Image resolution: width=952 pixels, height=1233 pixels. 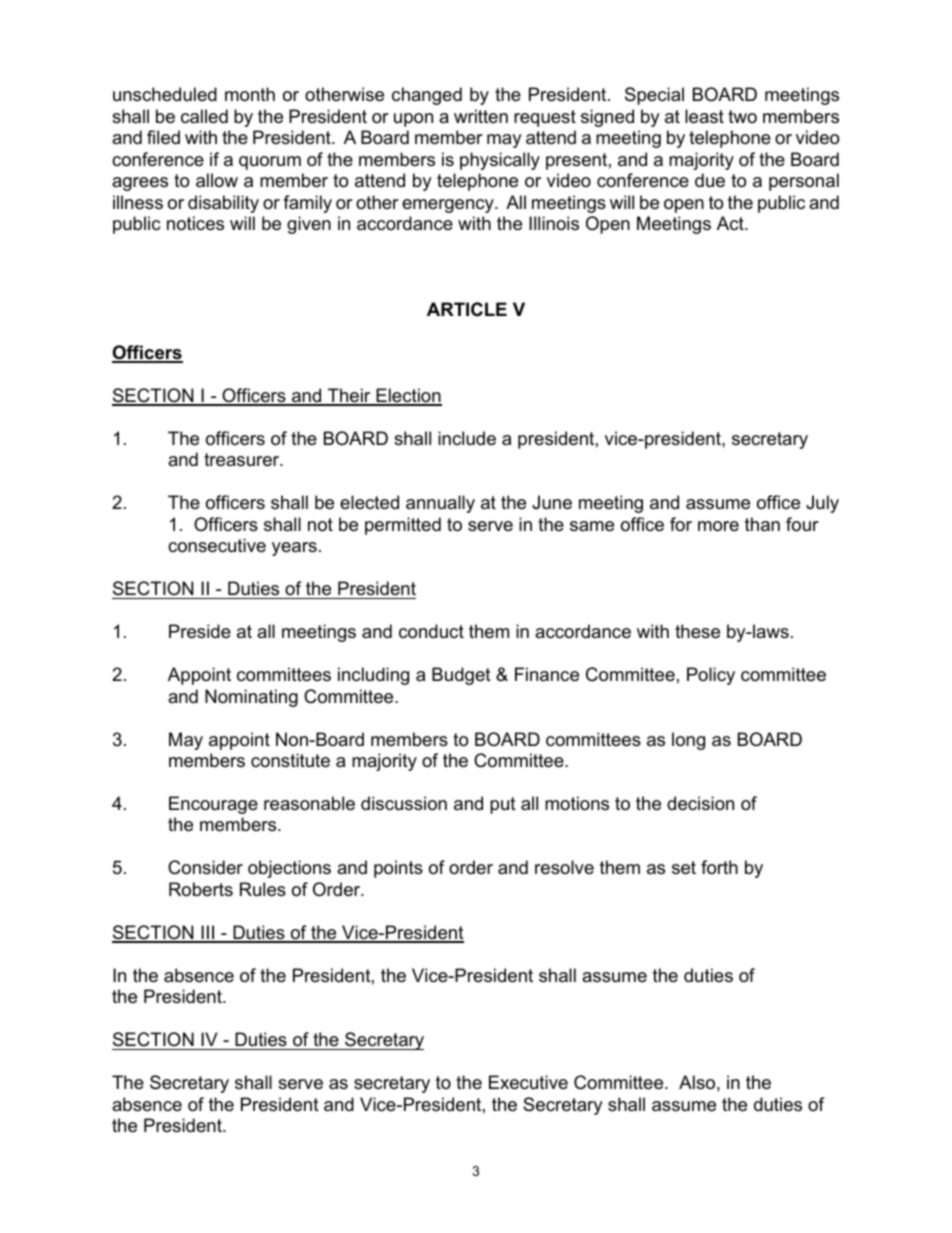 What do you see at coordinates (742, 116) in the page?
I see `two` at bounding box center [742, 116].
